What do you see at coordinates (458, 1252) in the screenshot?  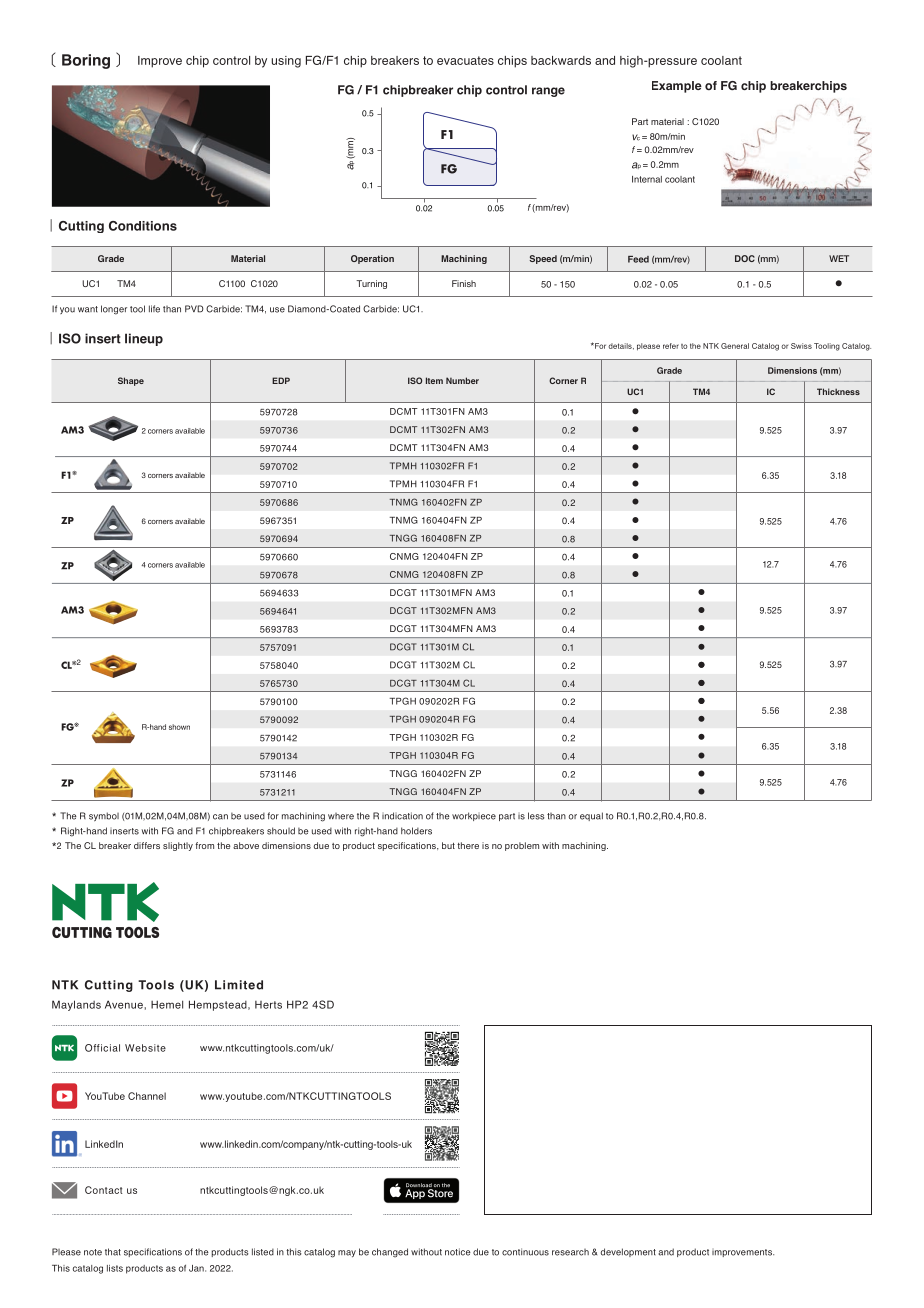 I see `notice` at bounding box center [458, 1252].
